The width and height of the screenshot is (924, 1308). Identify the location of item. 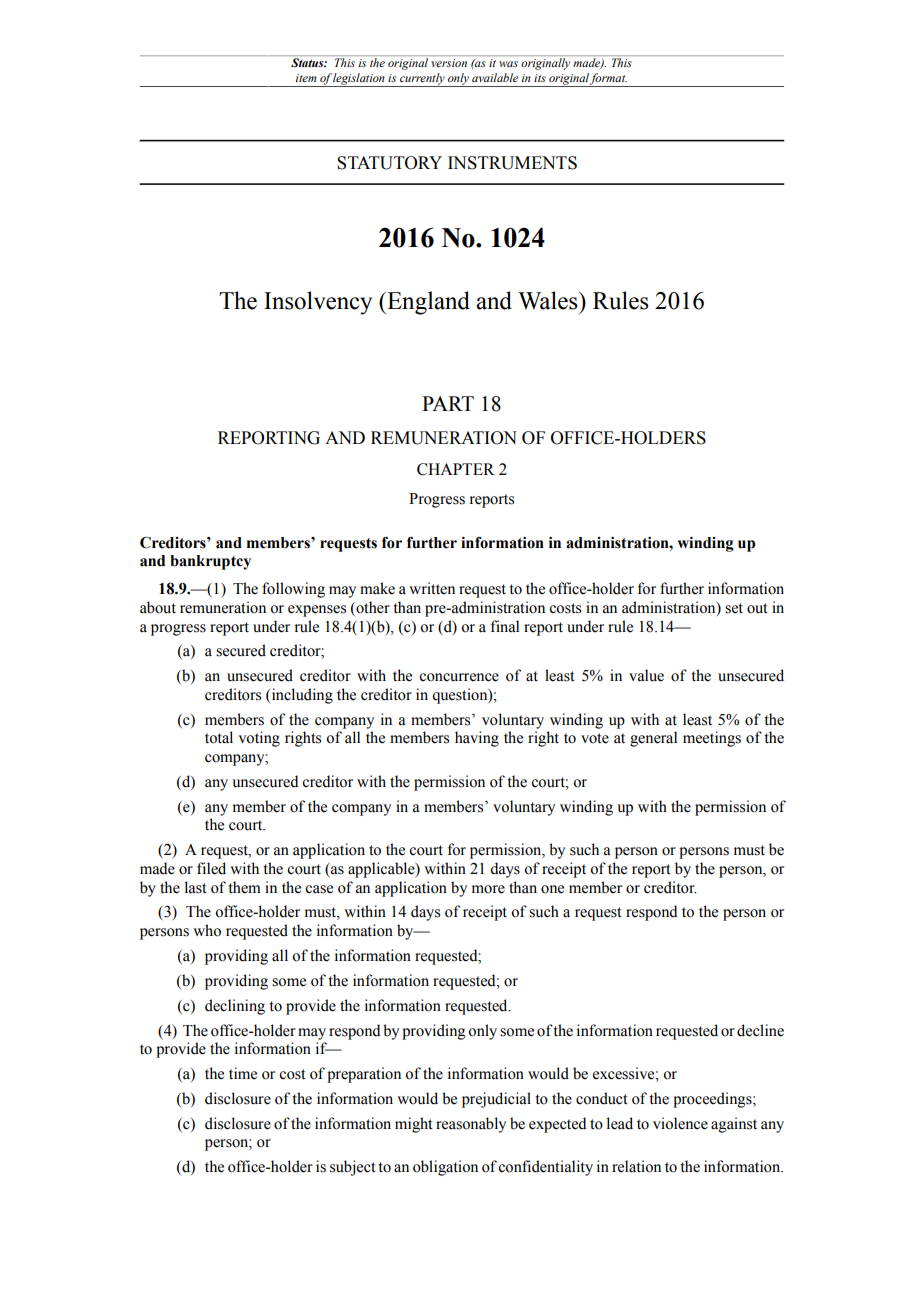
(306, 78).
